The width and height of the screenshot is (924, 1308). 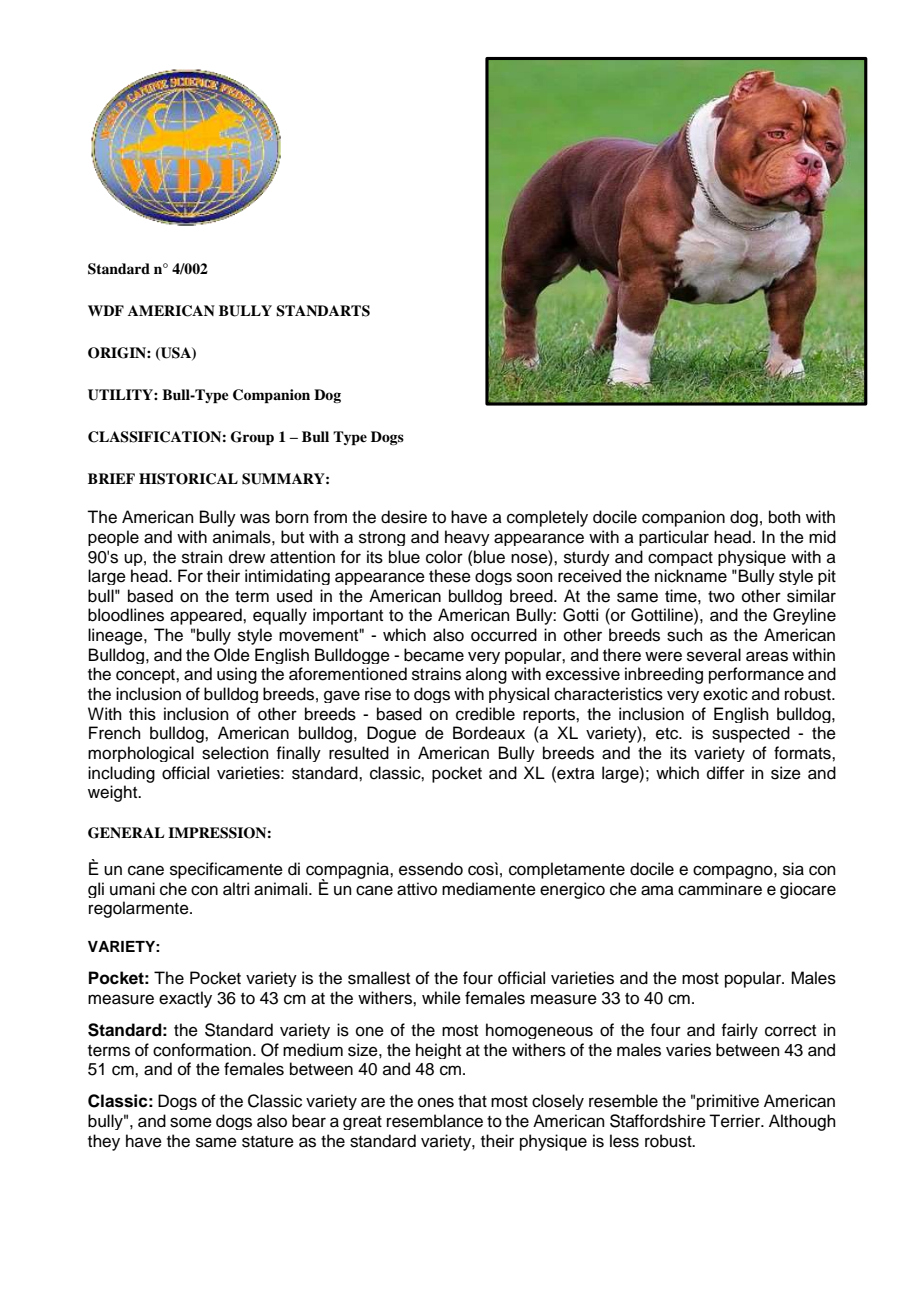 I want to click on particular, so click(x=674, y=538).
